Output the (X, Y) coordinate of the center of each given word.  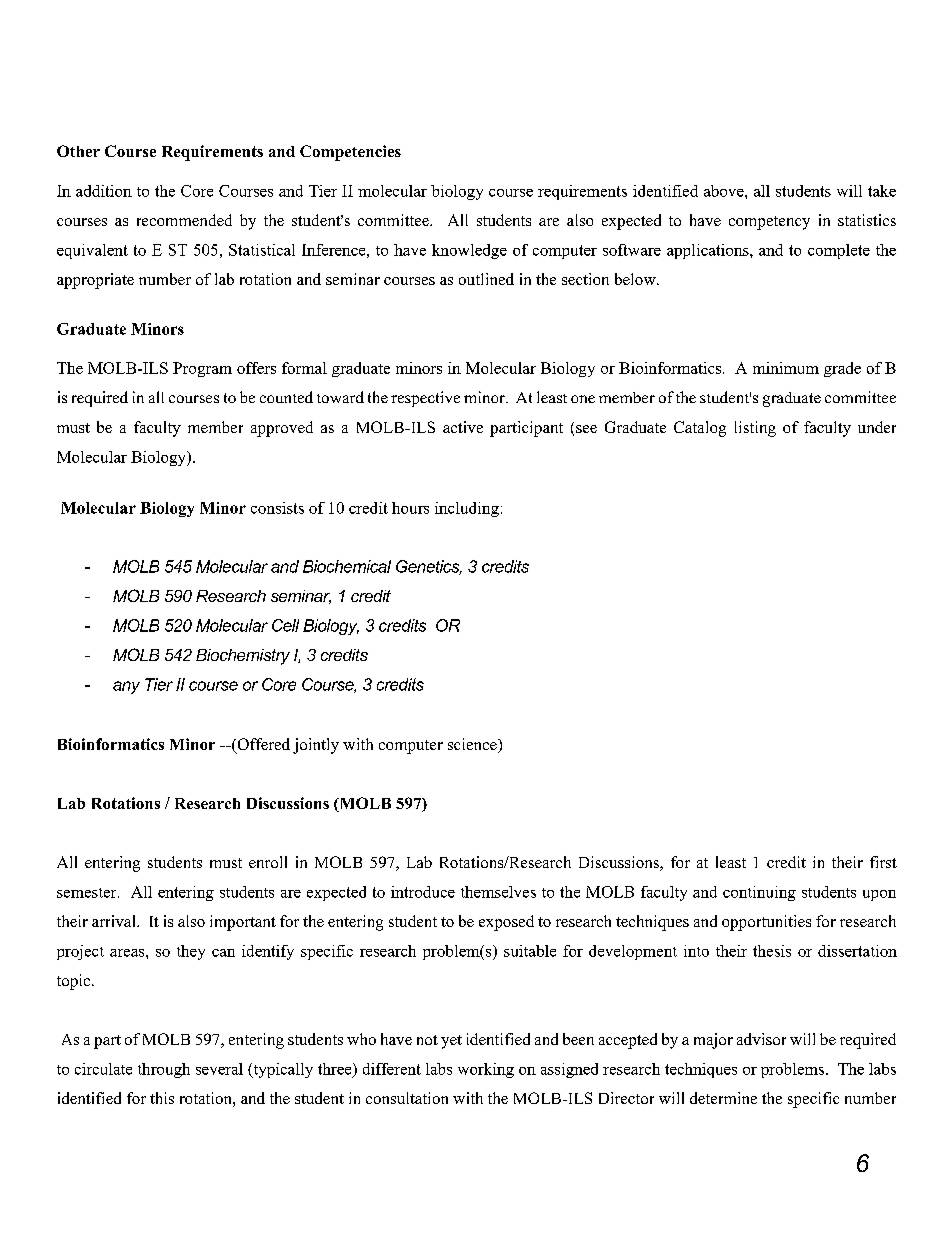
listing (755, 429)
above (725, 191)
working (486, 1070)
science (473, 745)
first (883, 862)
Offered (262, 745)
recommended (184, 220)
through (164, 1070)
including (467, 509)
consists (277, 508)
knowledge (469, 251)
